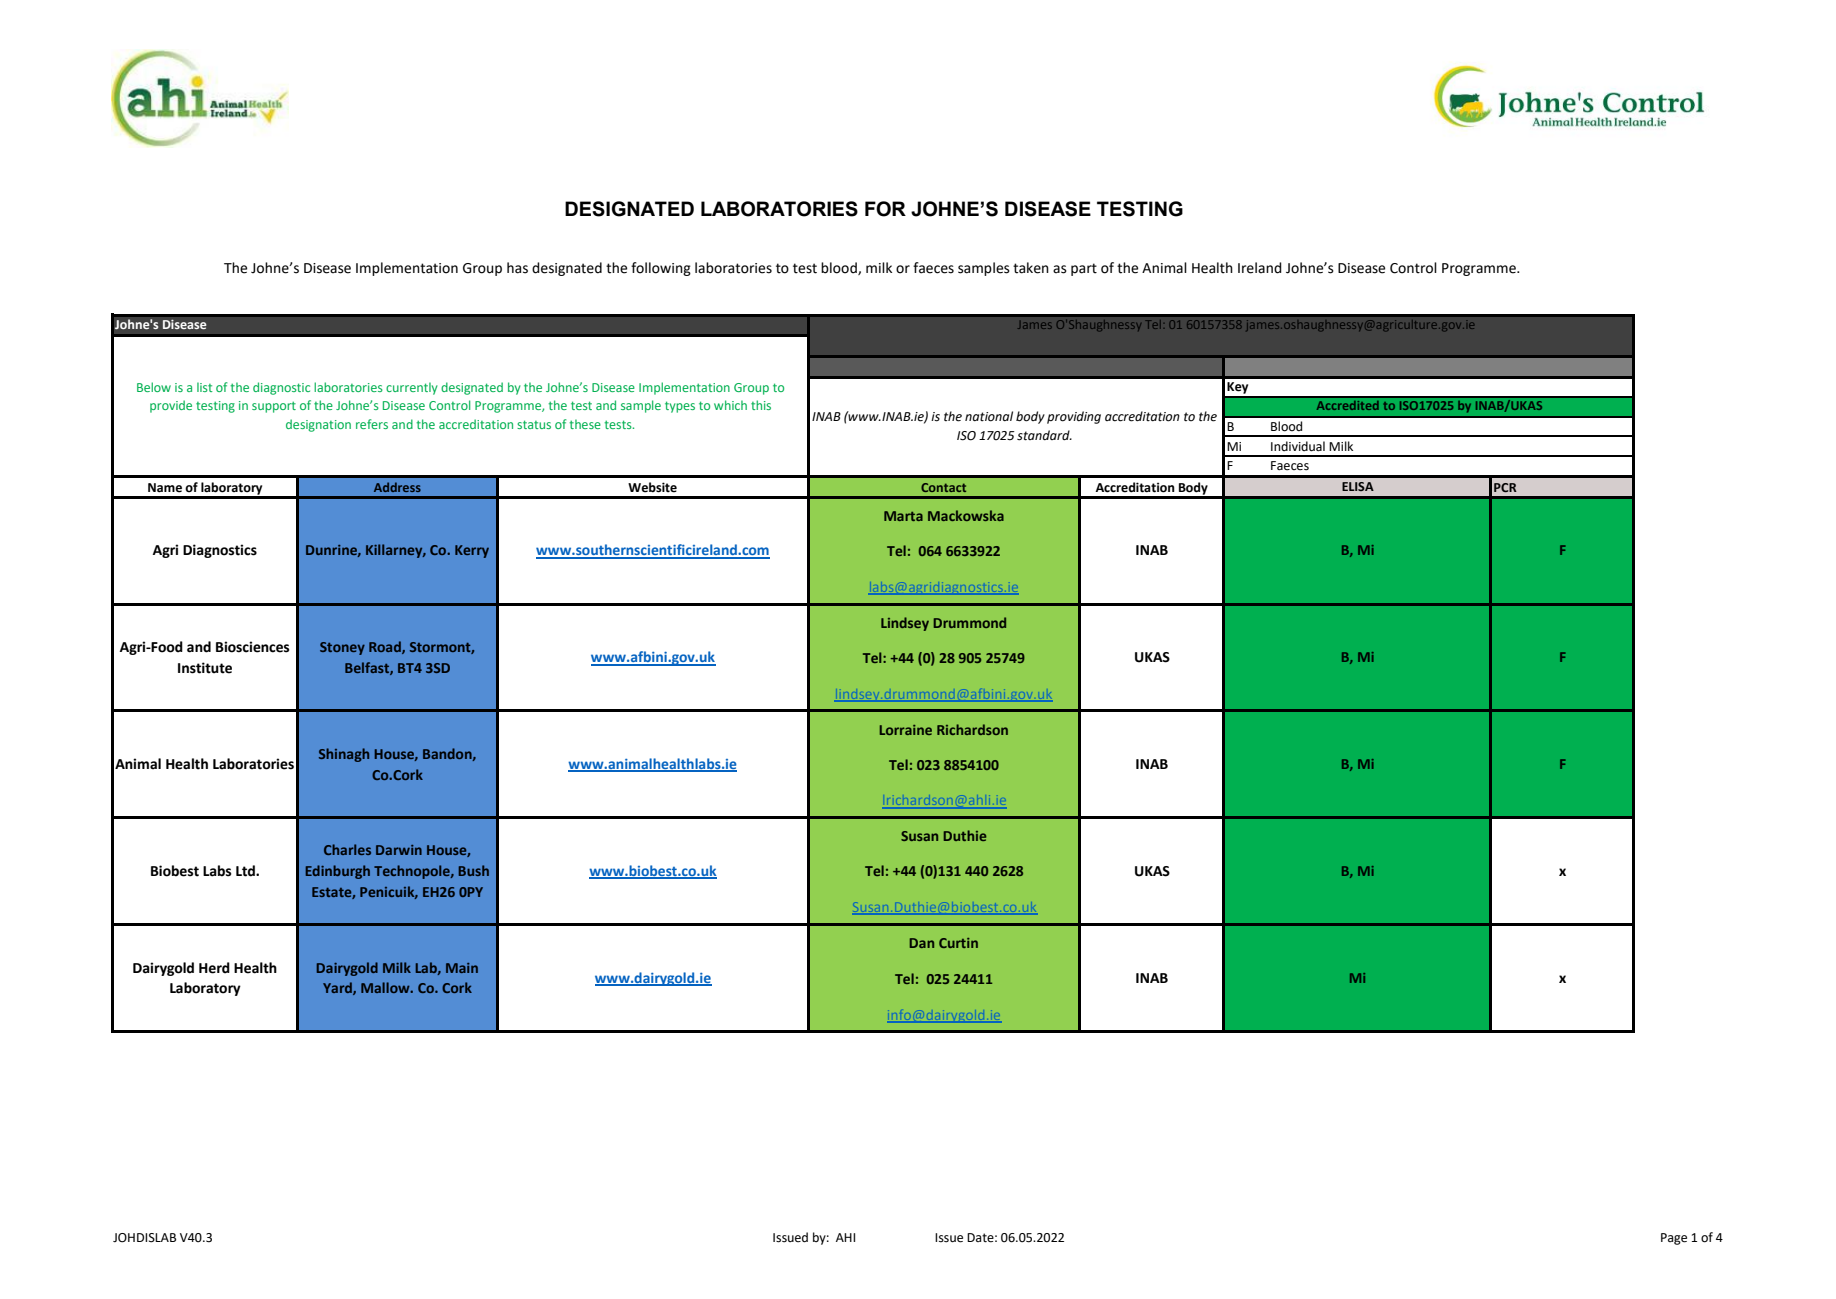  I want to click on Curtin, so click(958, 943).
